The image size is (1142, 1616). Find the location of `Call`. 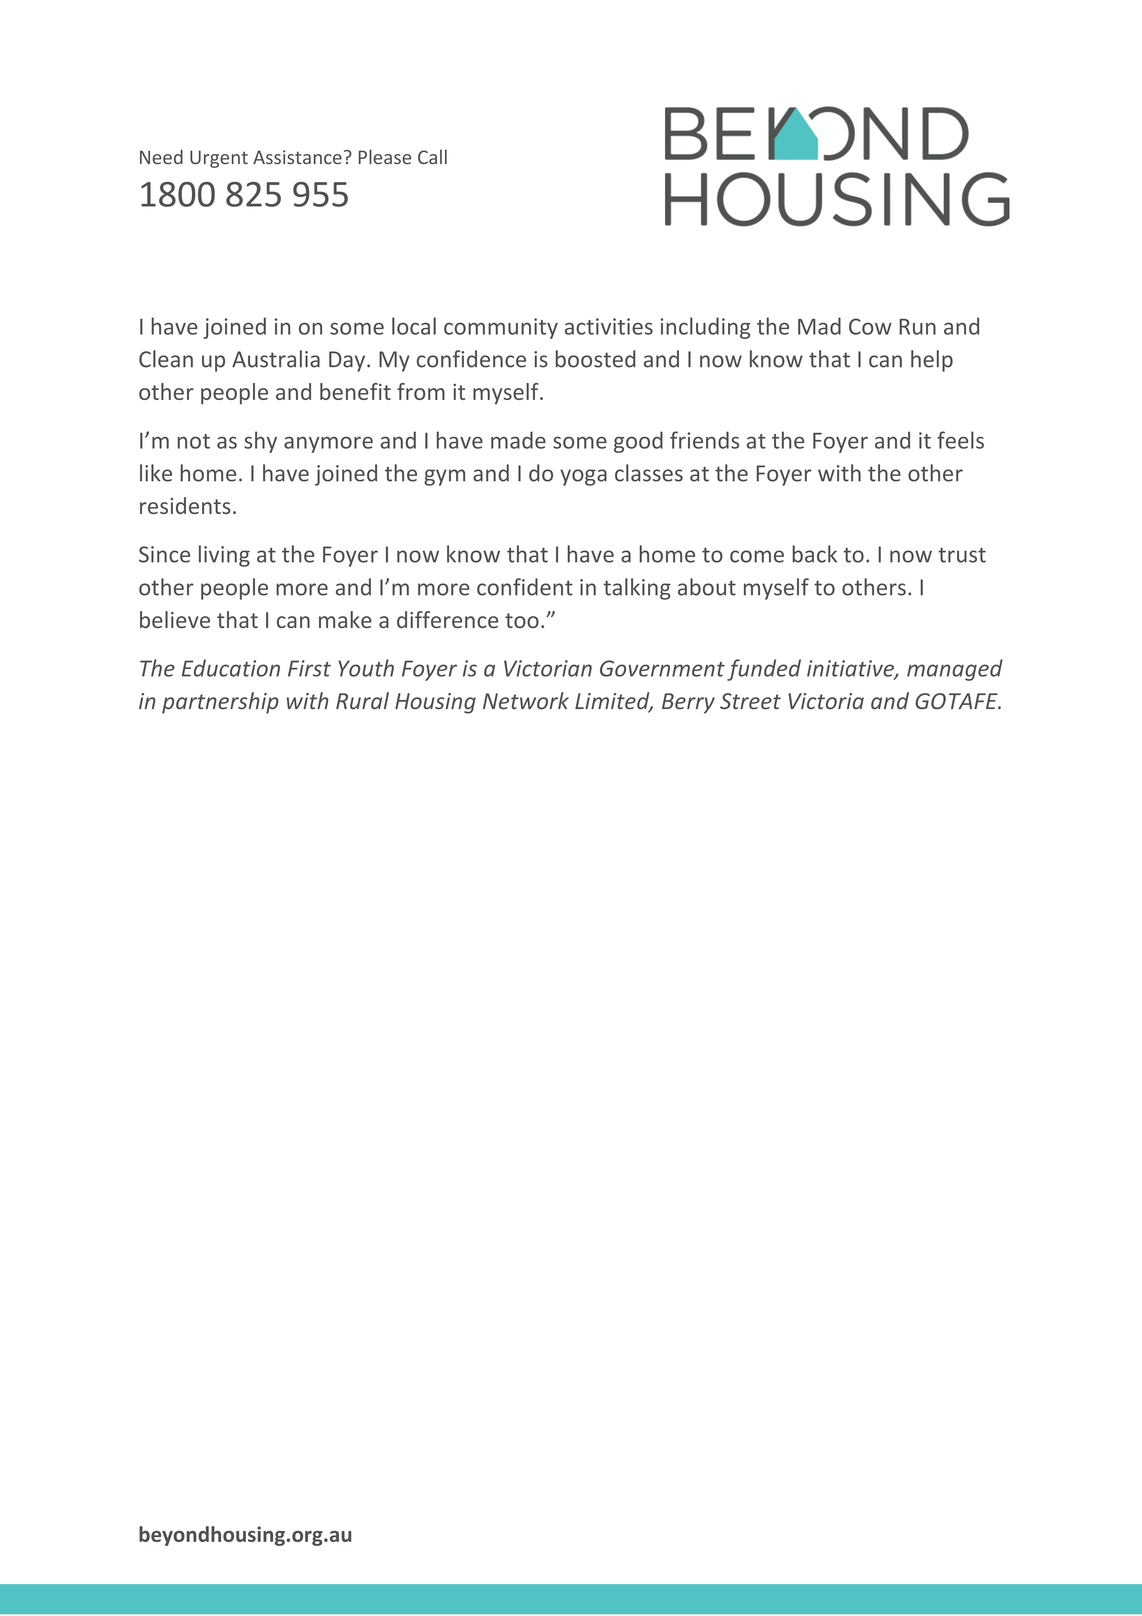

Call is located at coordinates (432, 156).
